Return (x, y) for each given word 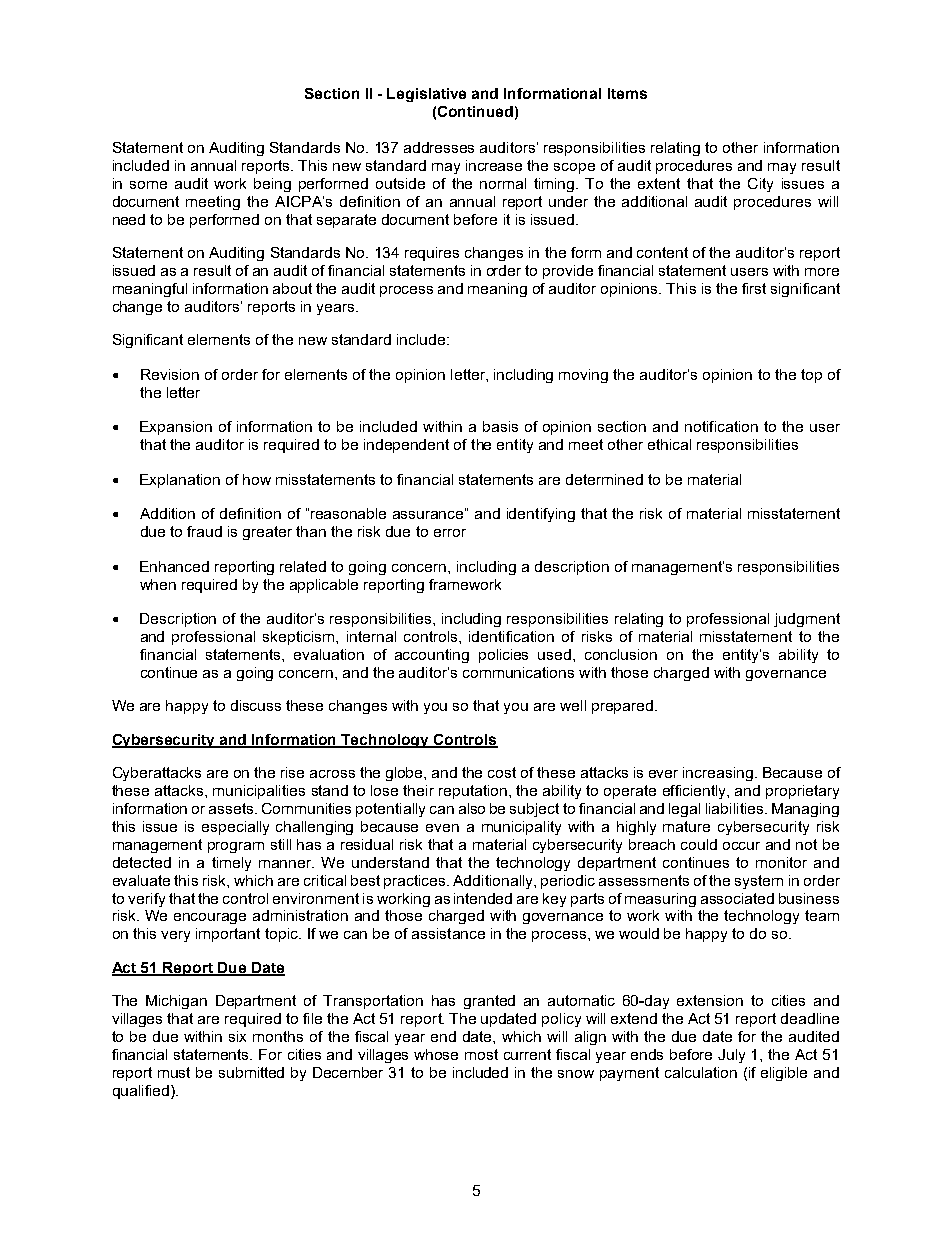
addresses (439, 147)
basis (500, 426)
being (272, 185)
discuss (256, 705)
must (174, 1072)
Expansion (176, 428)
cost (502, 772)
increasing (718, 774)
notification (721, 426)
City (760, 185)
